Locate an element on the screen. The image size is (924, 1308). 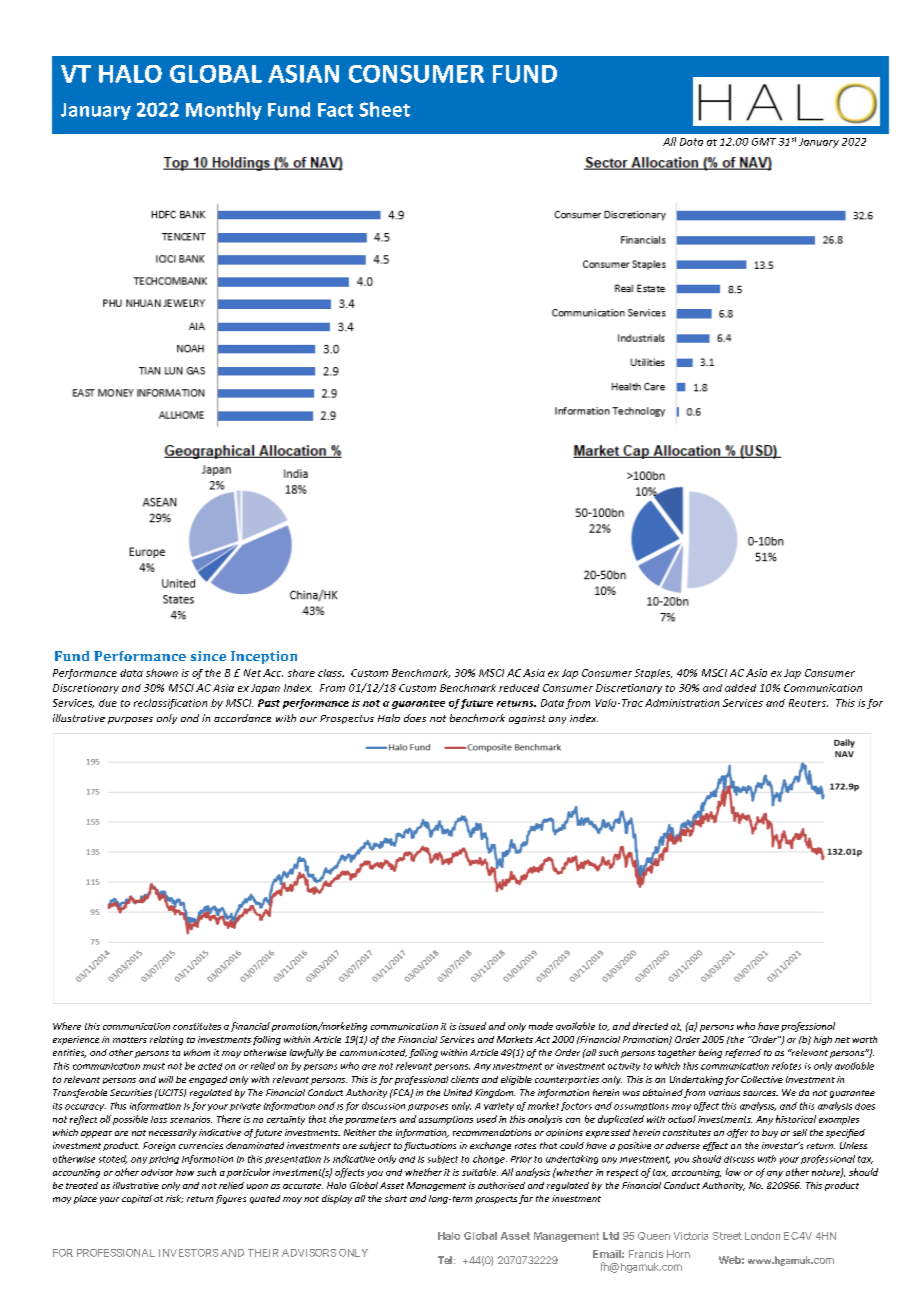
accordance is located at coordinates (242, 718).
